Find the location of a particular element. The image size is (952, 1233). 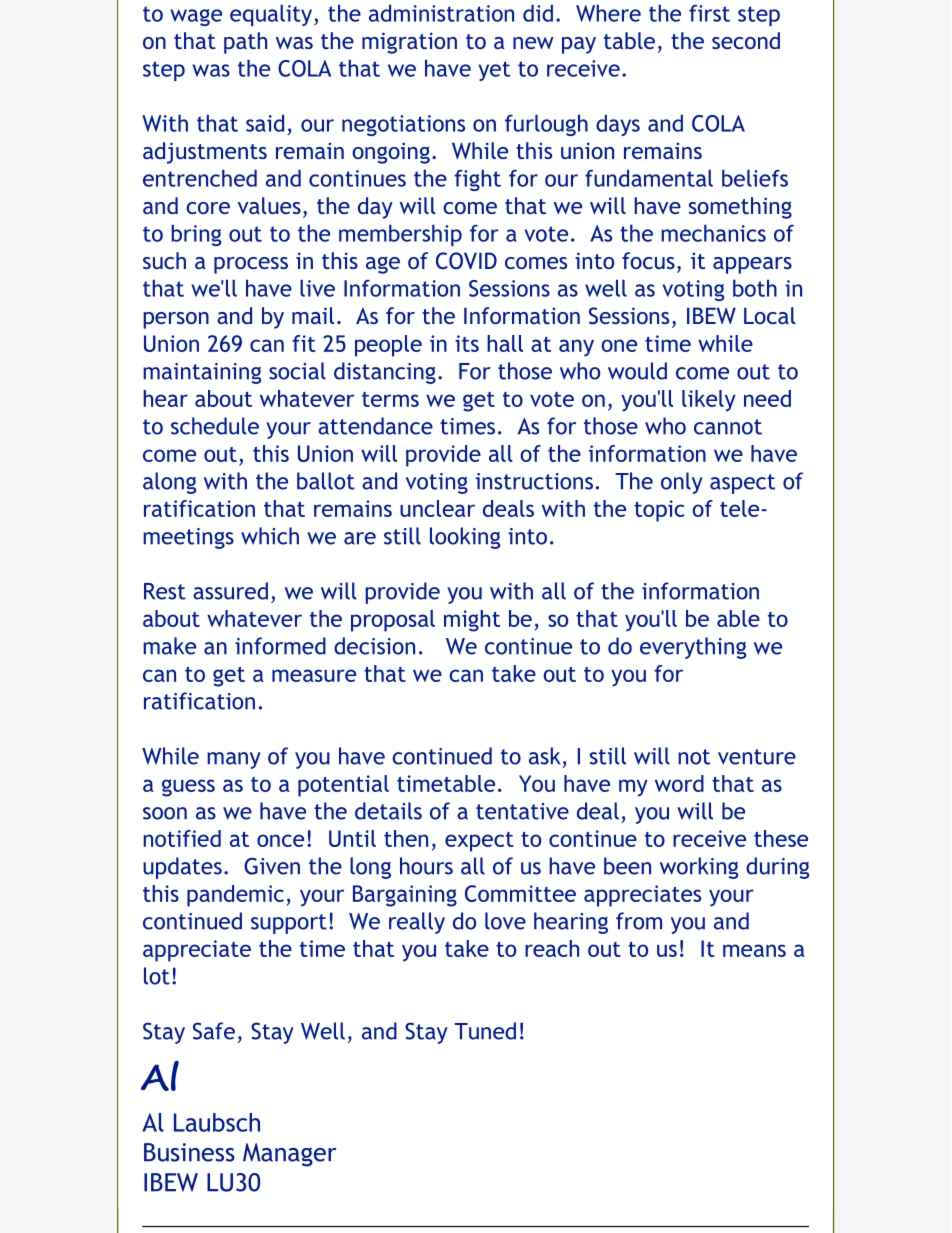

process is located at coordinates (251, 265).
